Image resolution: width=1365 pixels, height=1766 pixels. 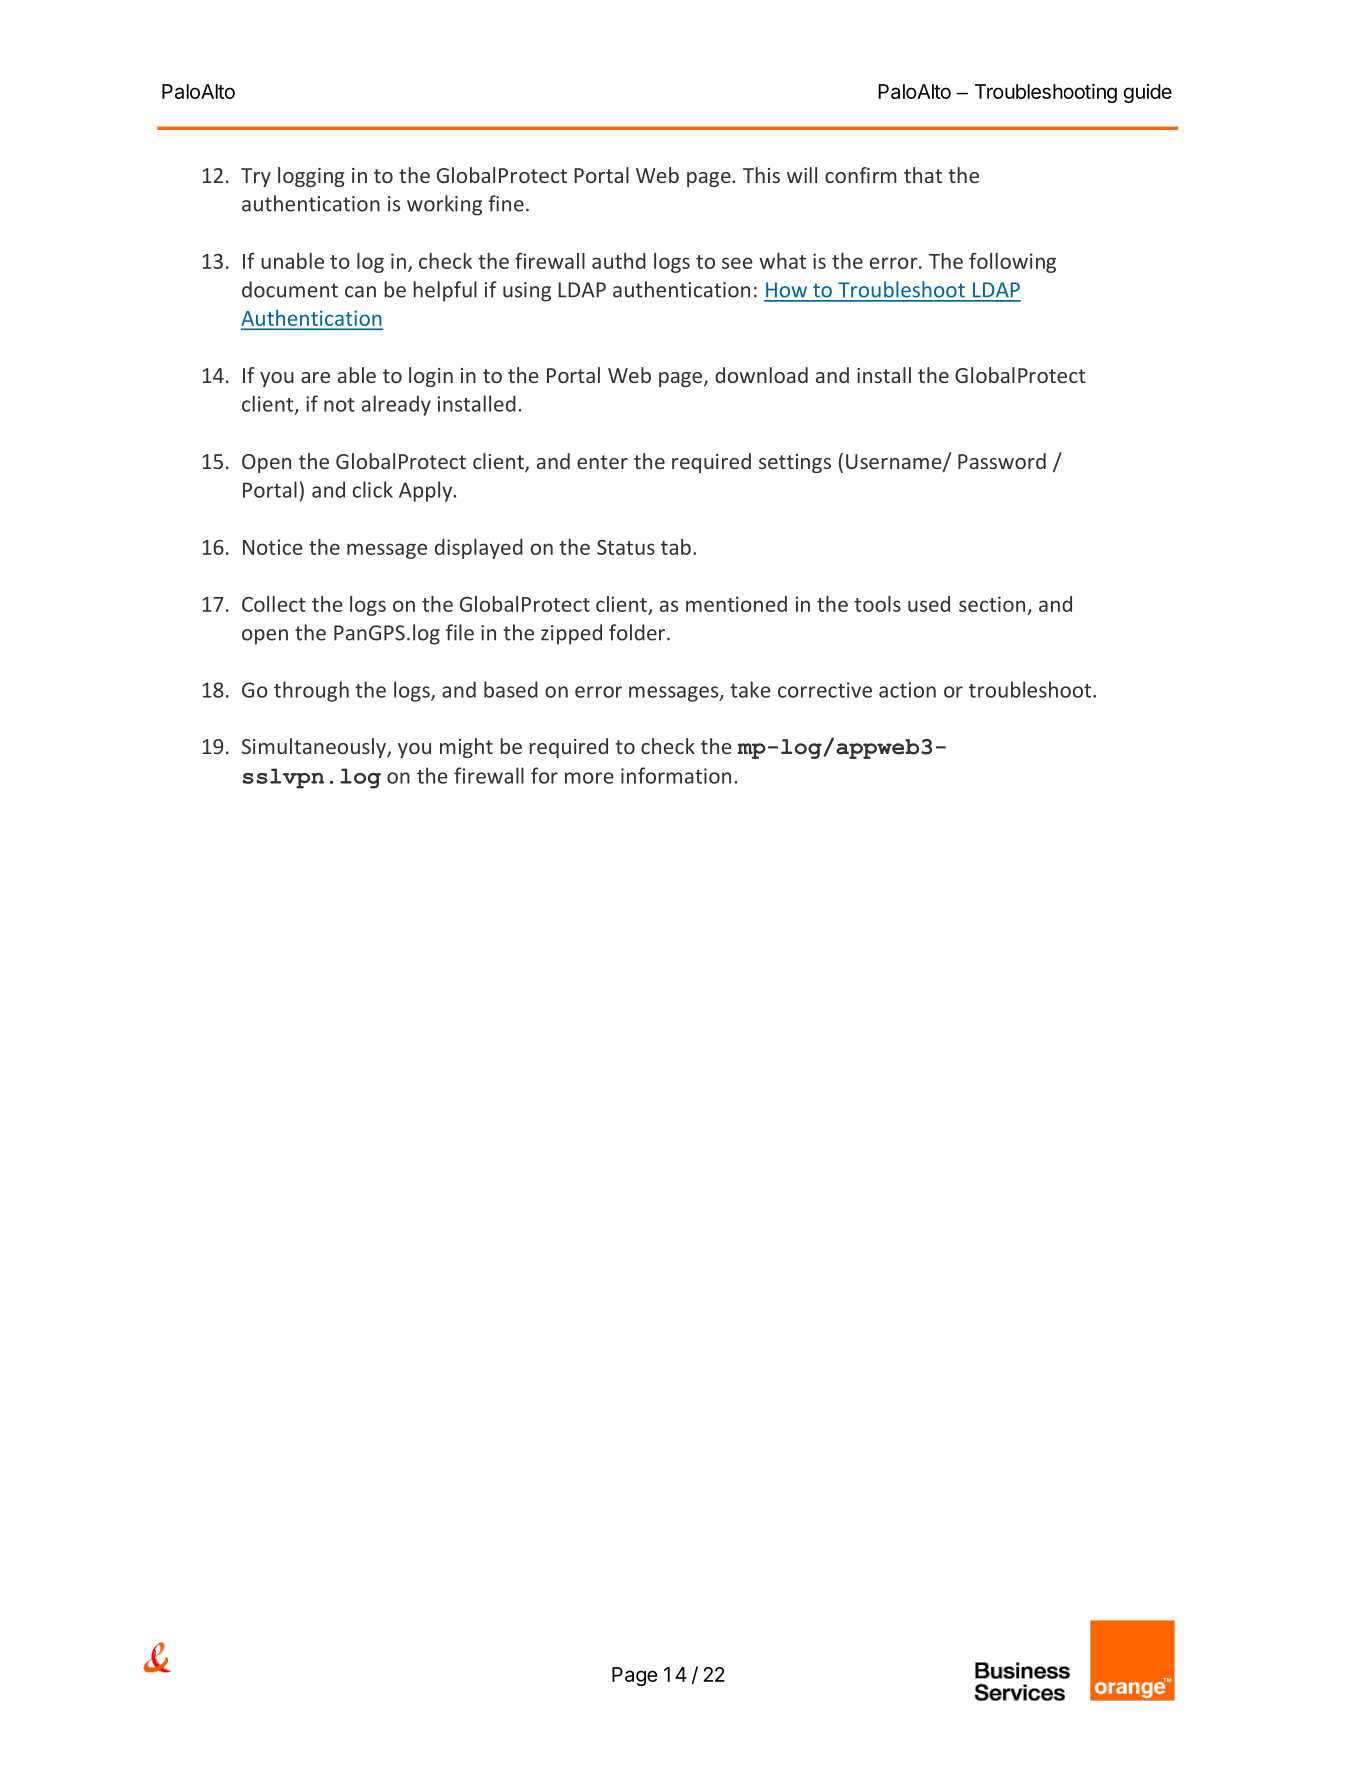 What do you see at coordinates (396, 405) in the screenshot?
I see `already` at bounding box center [396, 405].
